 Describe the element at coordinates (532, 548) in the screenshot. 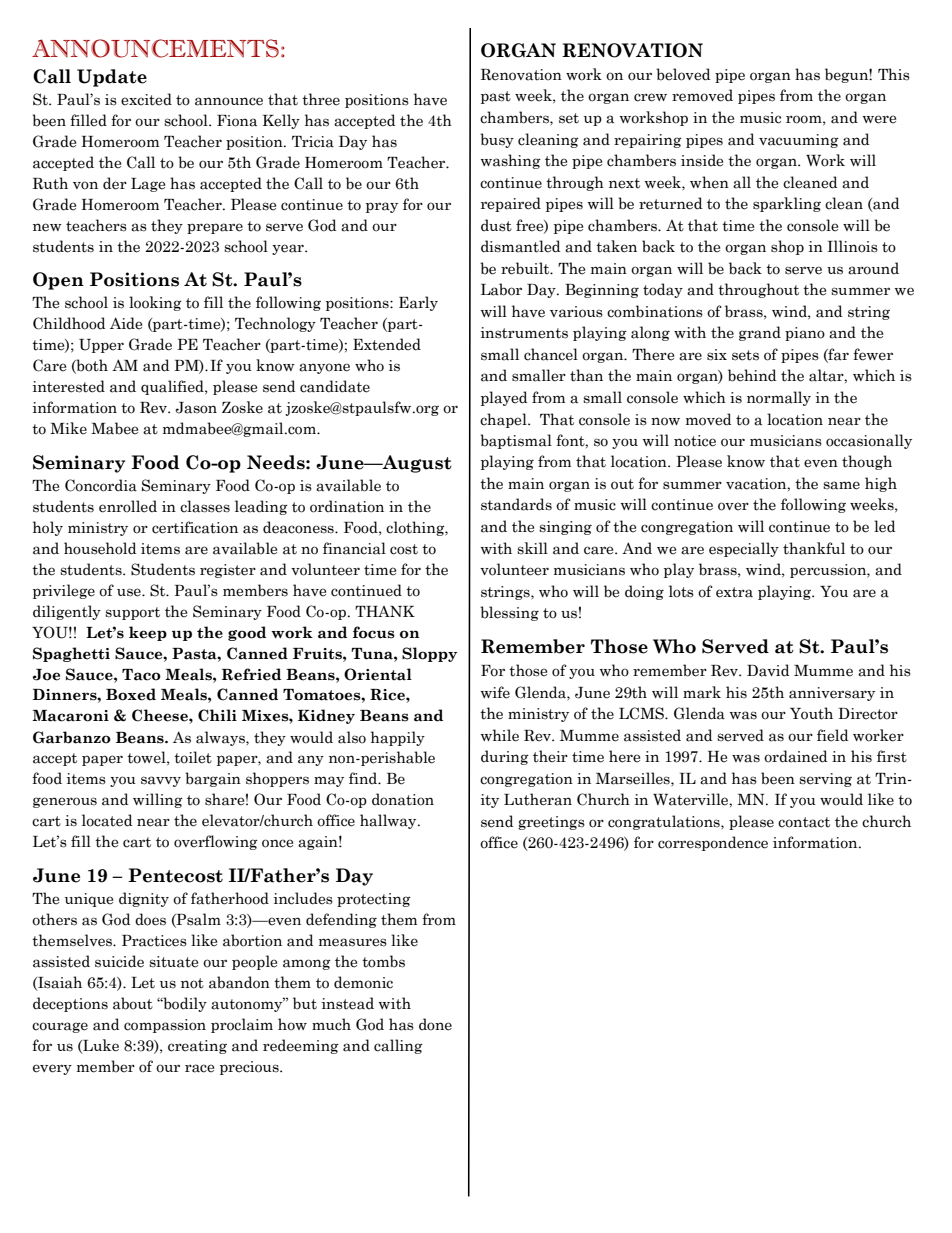

I see `skill` at that location.
